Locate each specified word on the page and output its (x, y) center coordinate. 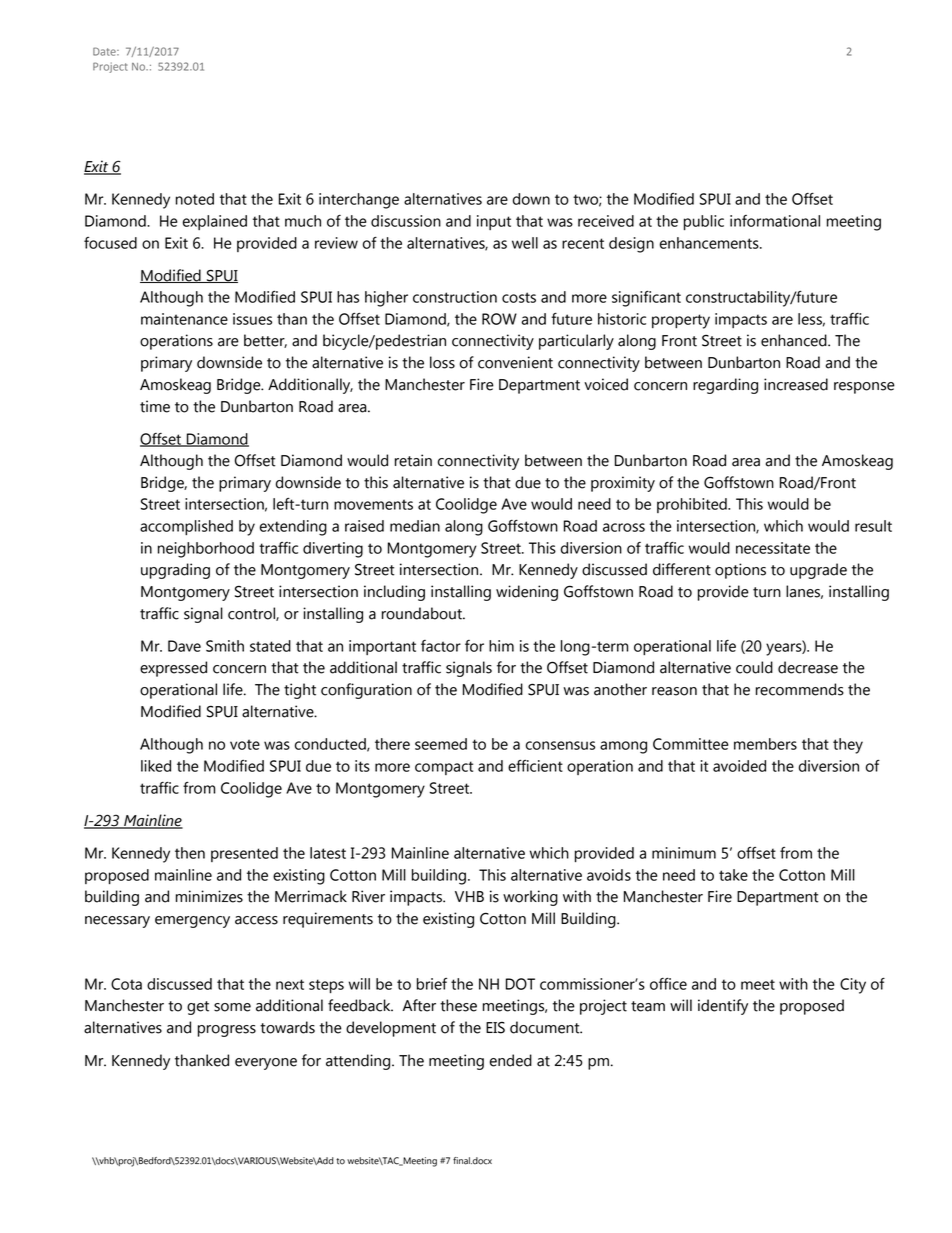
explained (215, 222)
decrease (808, 667)
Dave (184, 646)
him (501, 646)
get (198, 1008)
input (494, 222)
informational (775, 221)
